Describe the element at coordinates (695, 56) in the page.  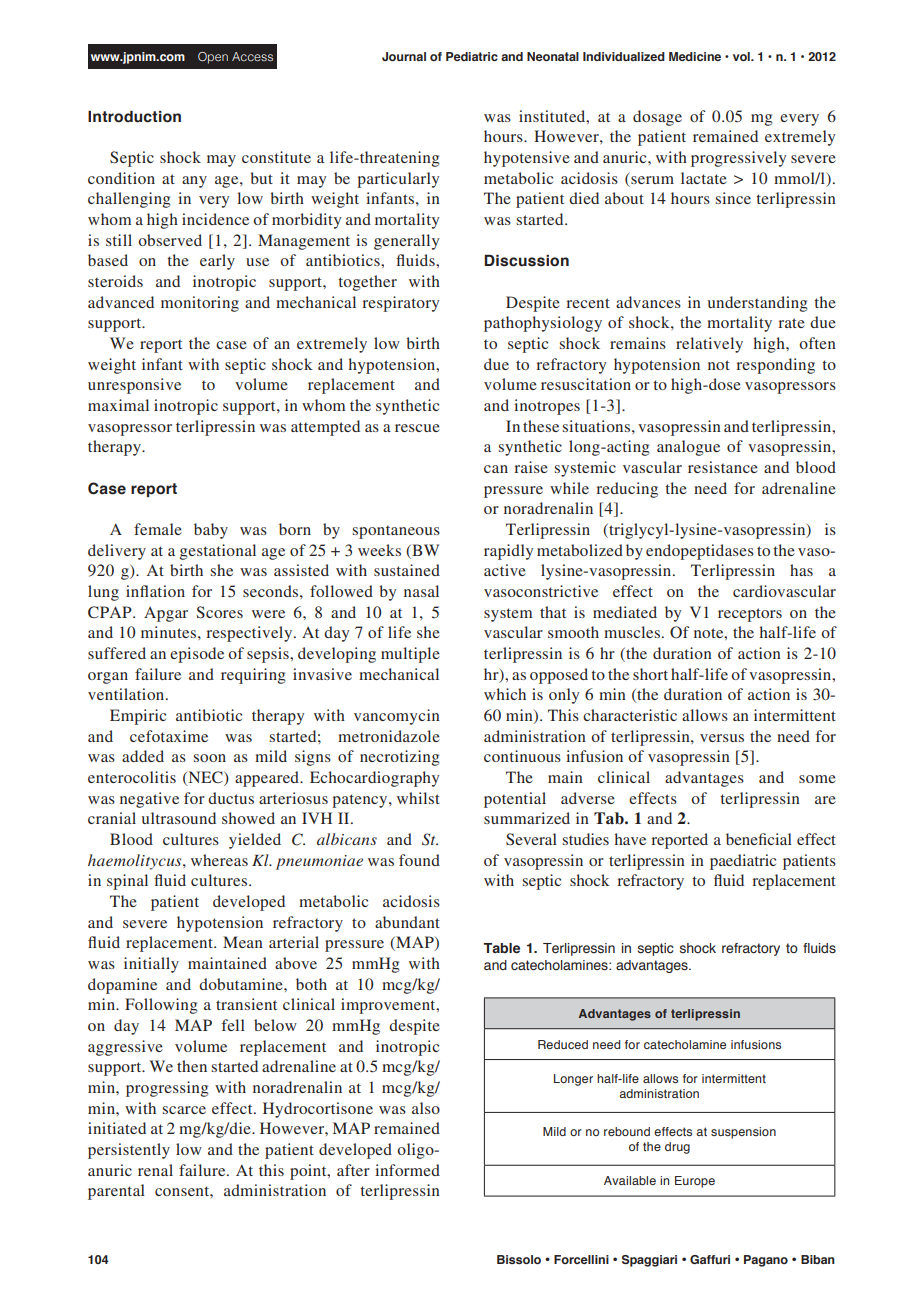
I see `Medicine` at that location.
